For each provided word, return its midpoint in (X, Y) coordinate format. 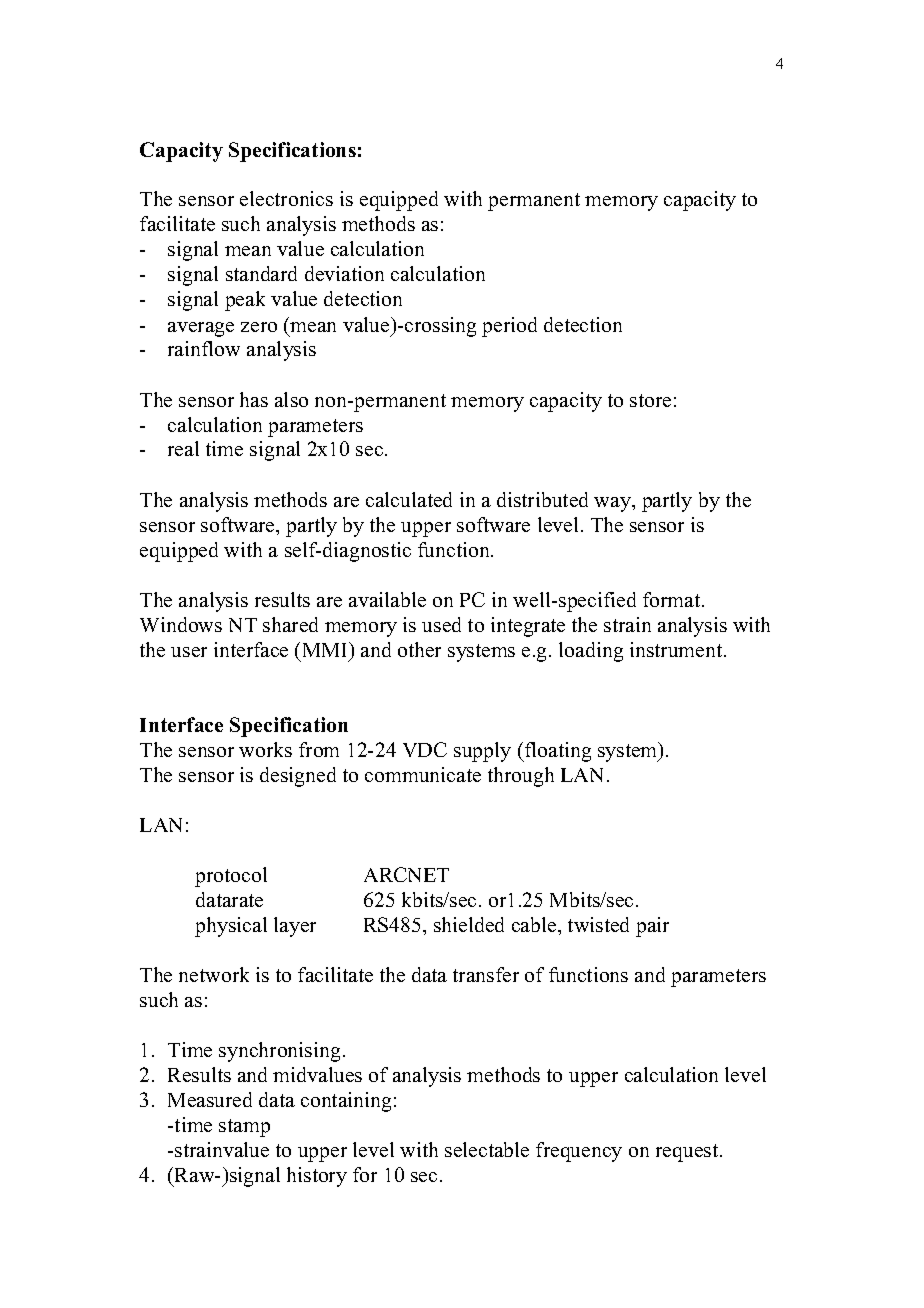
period (509, 327)
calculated (409, 499)
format (673, 599)
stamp (244, 1128)
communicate (423, 774)
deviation (344, 273)
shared (290, 624)
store (650, 400)
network (214, 974)
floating (557, 752)
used (441, 624)
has (254, 399)
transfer (486, 974)
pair (652, 927)
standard (261, 273)
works (265, 749)
